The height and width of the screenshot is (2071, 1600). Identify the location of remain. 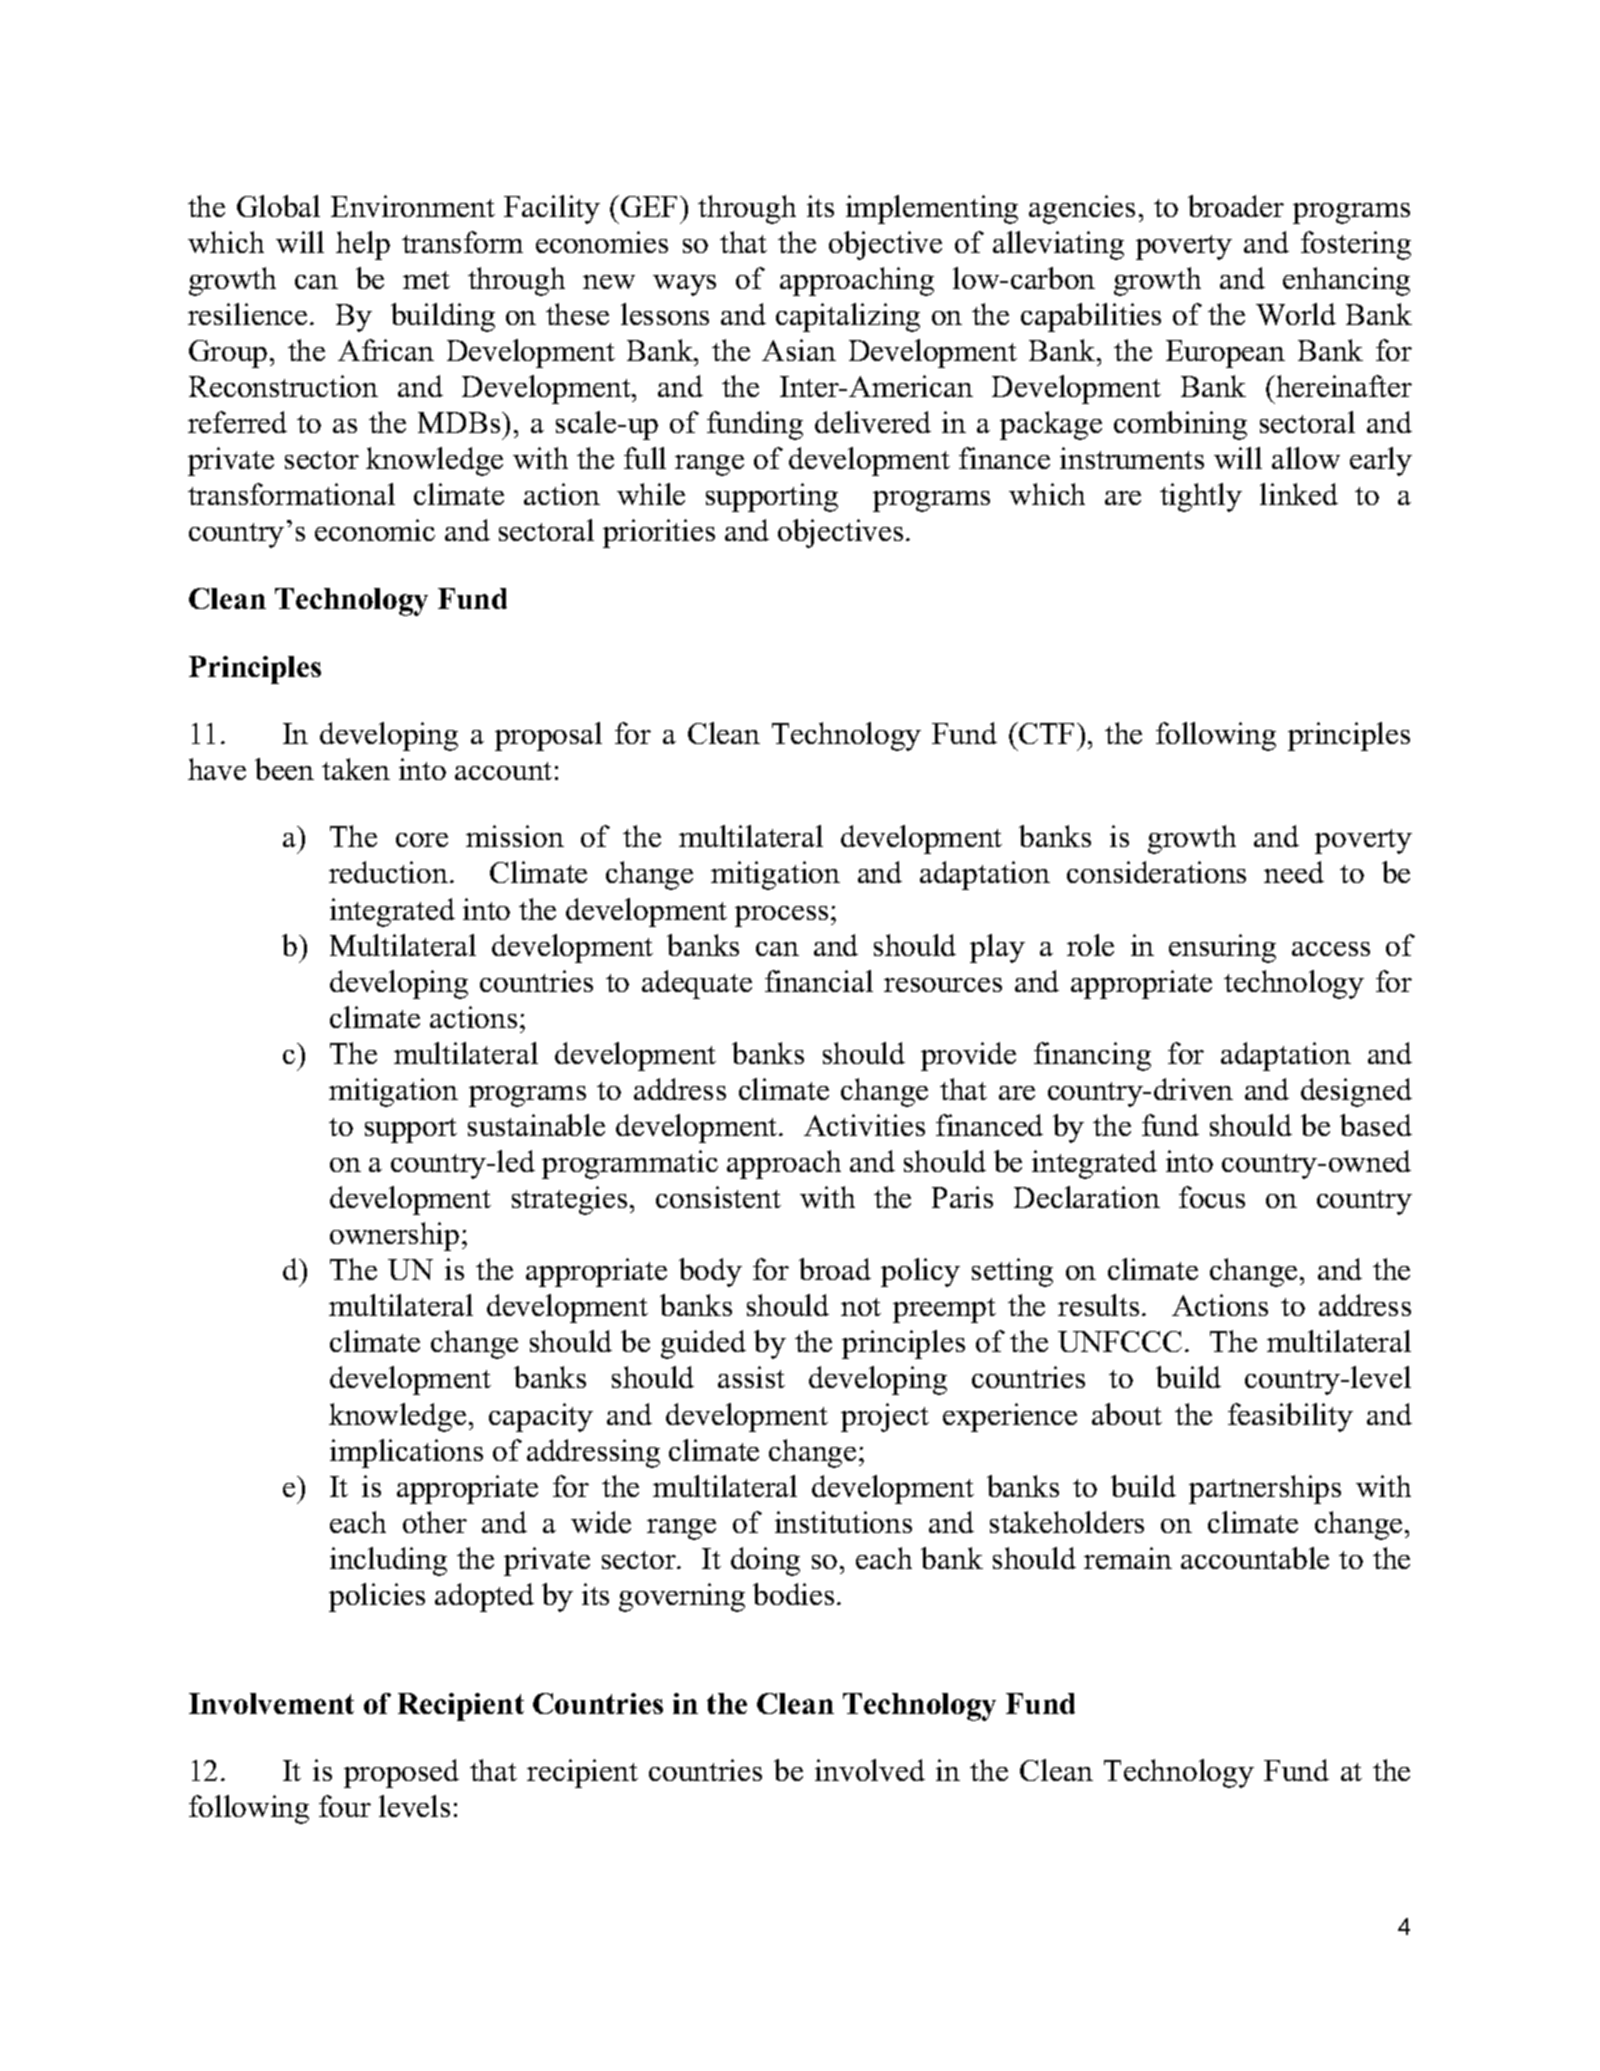
(1128, 1558).
